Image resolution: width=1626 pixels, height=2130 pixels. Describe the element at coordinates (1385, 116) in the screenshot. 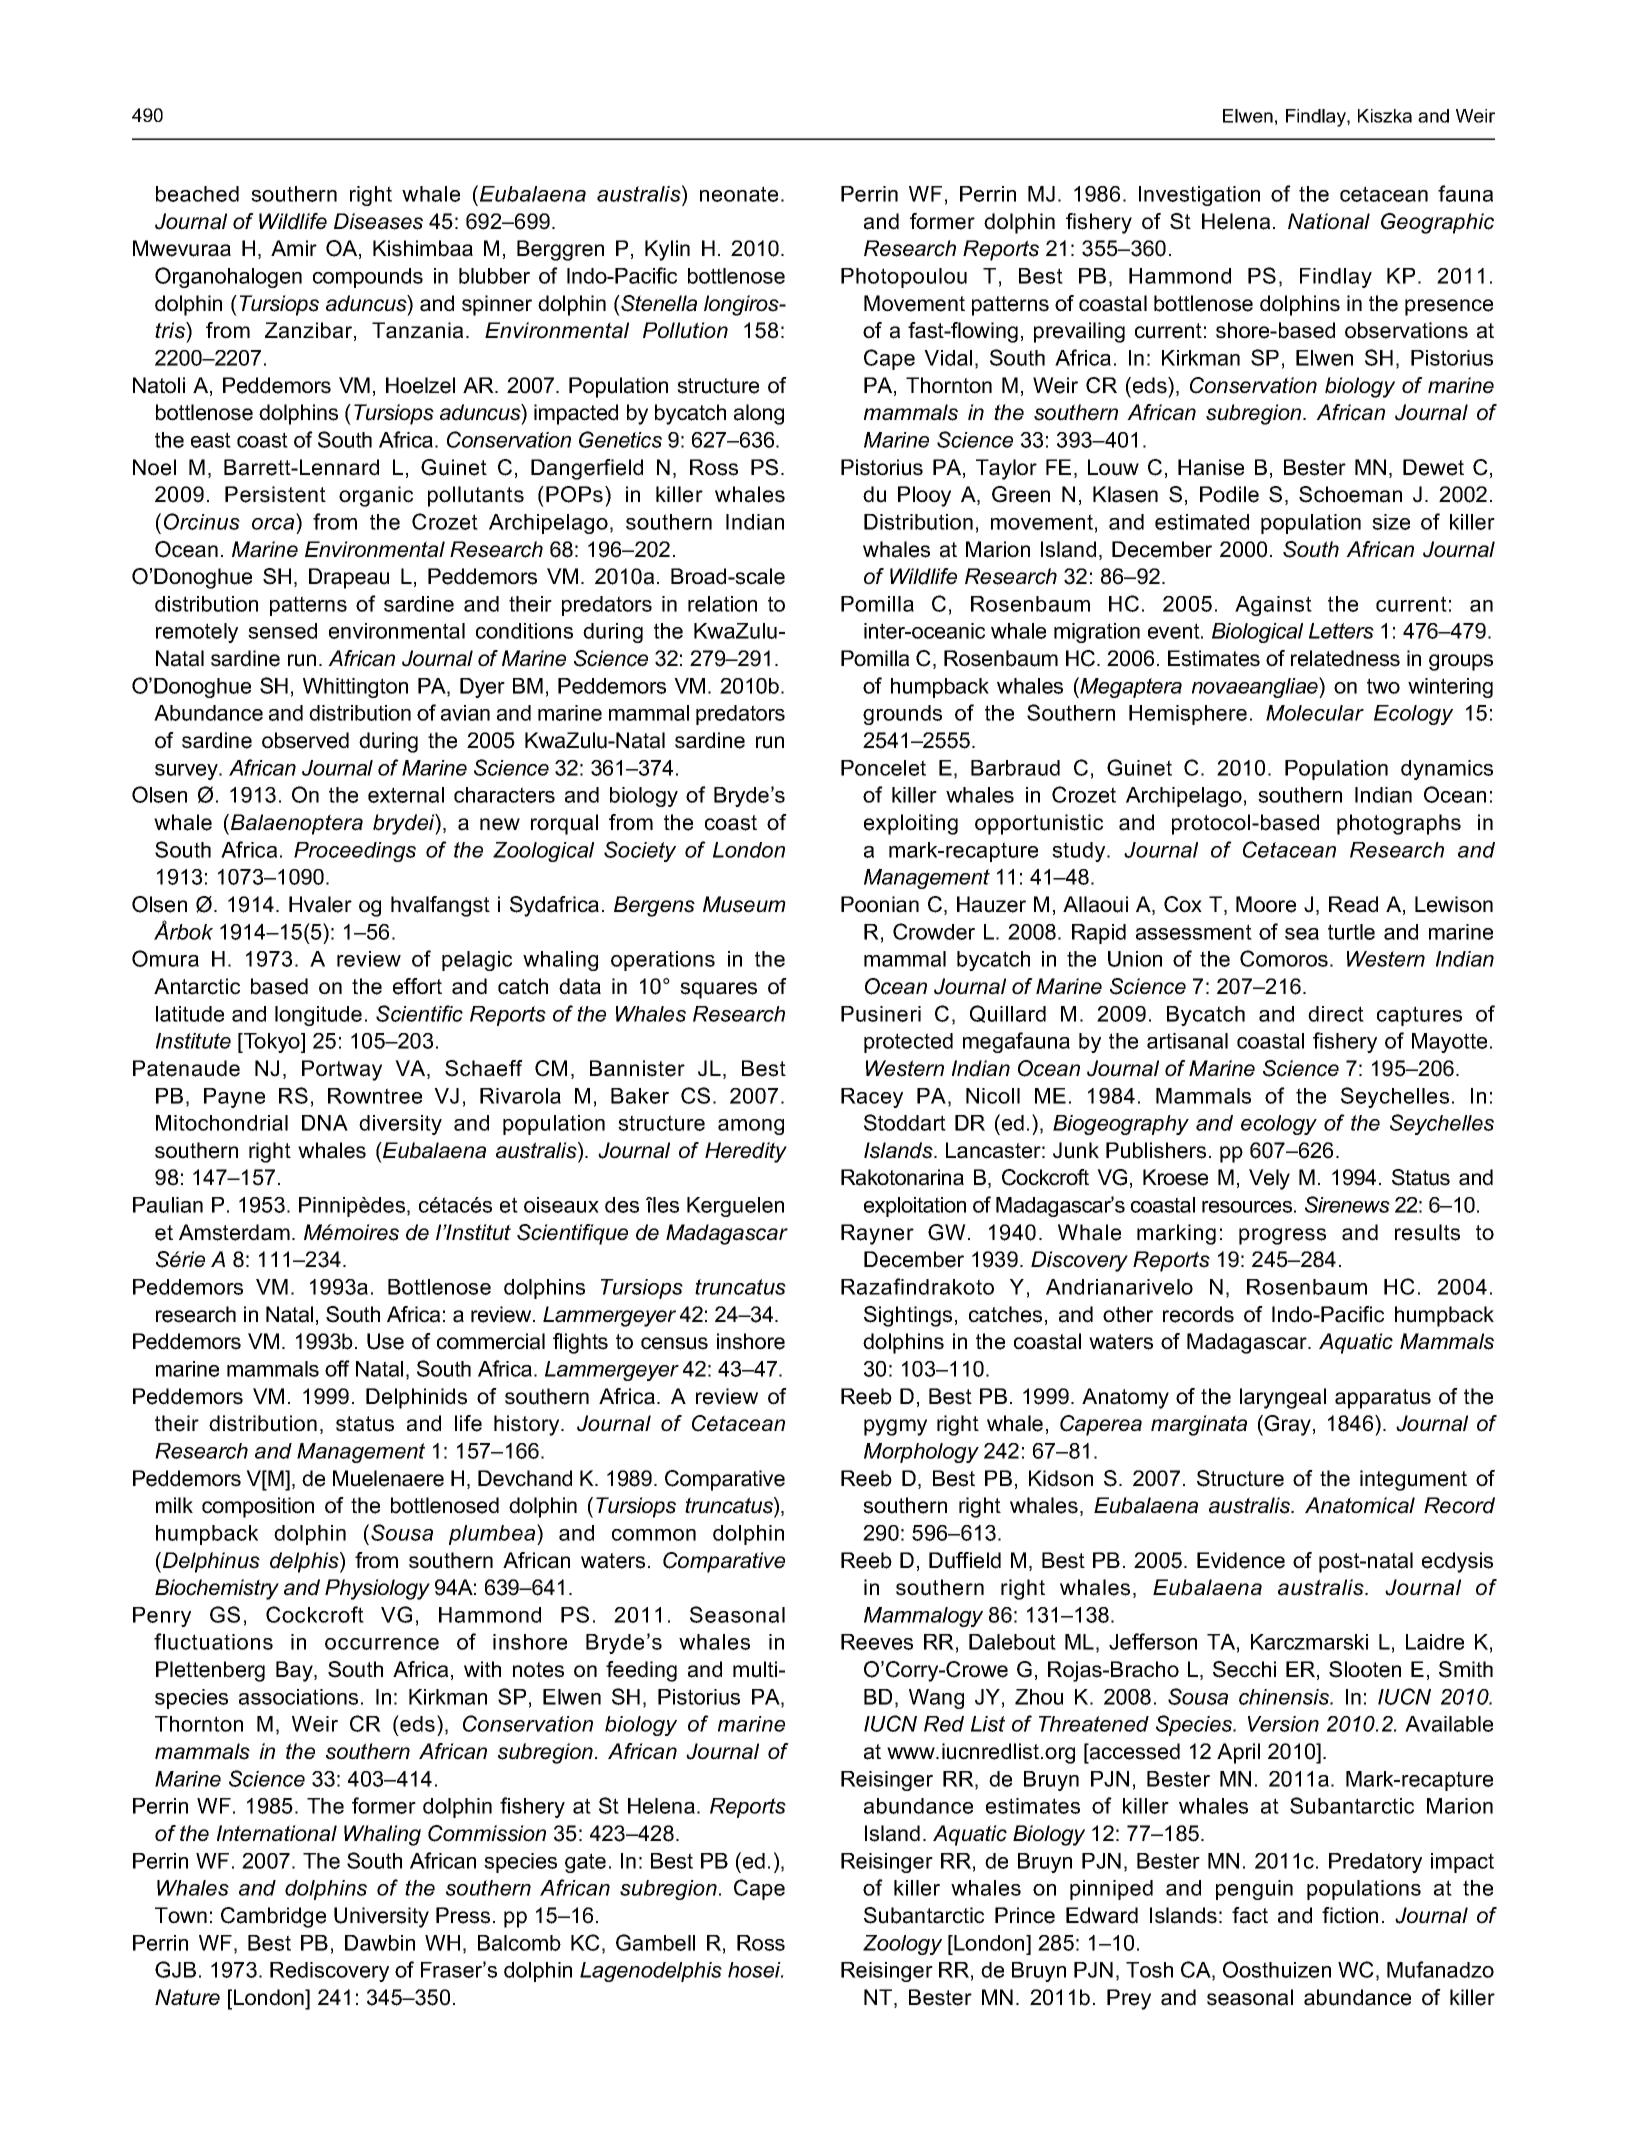

I see `Kiszka` at that location.
